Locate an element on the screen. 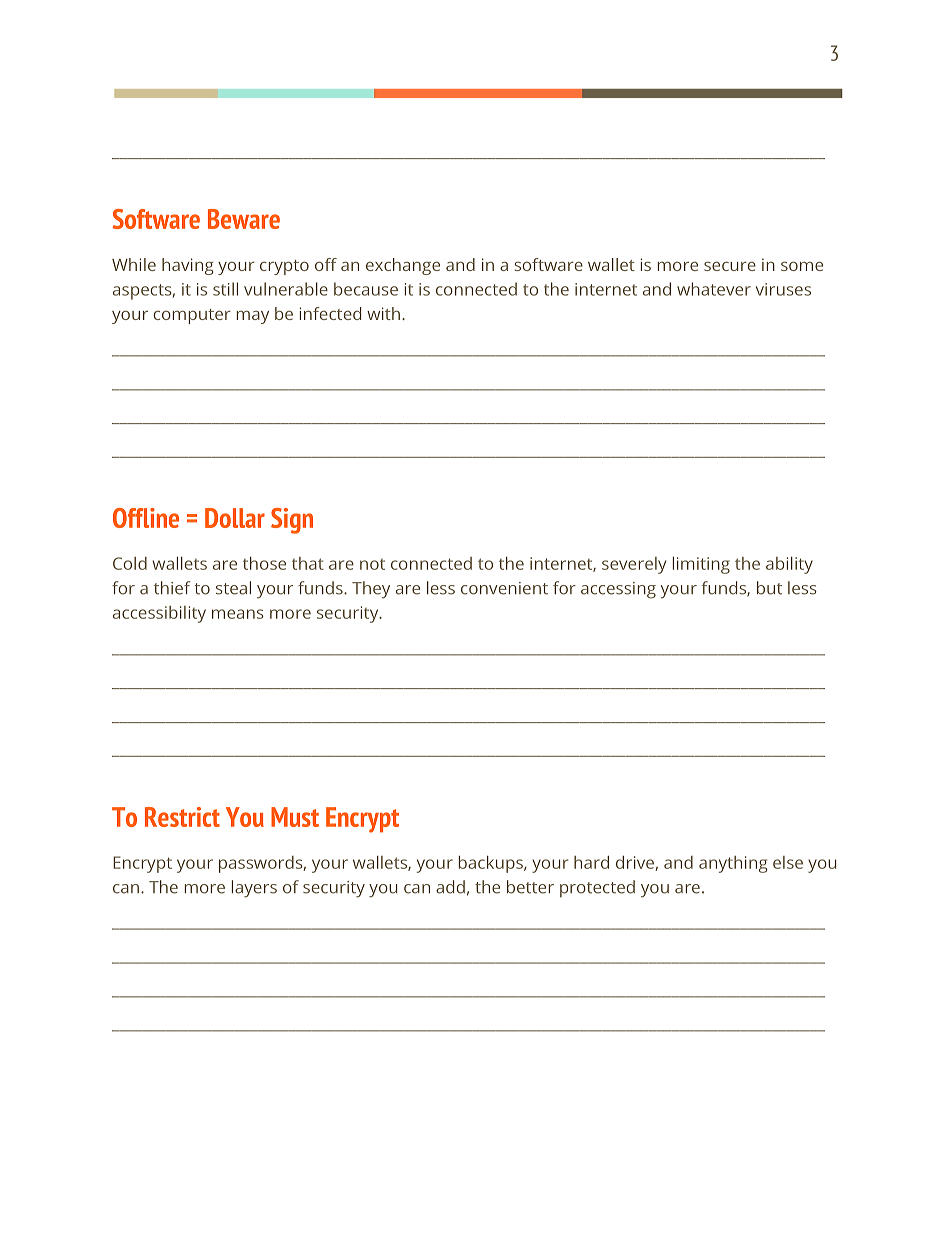 This screenshot has height=1233, width=952. limiting is located at coordinates (701, 565).
